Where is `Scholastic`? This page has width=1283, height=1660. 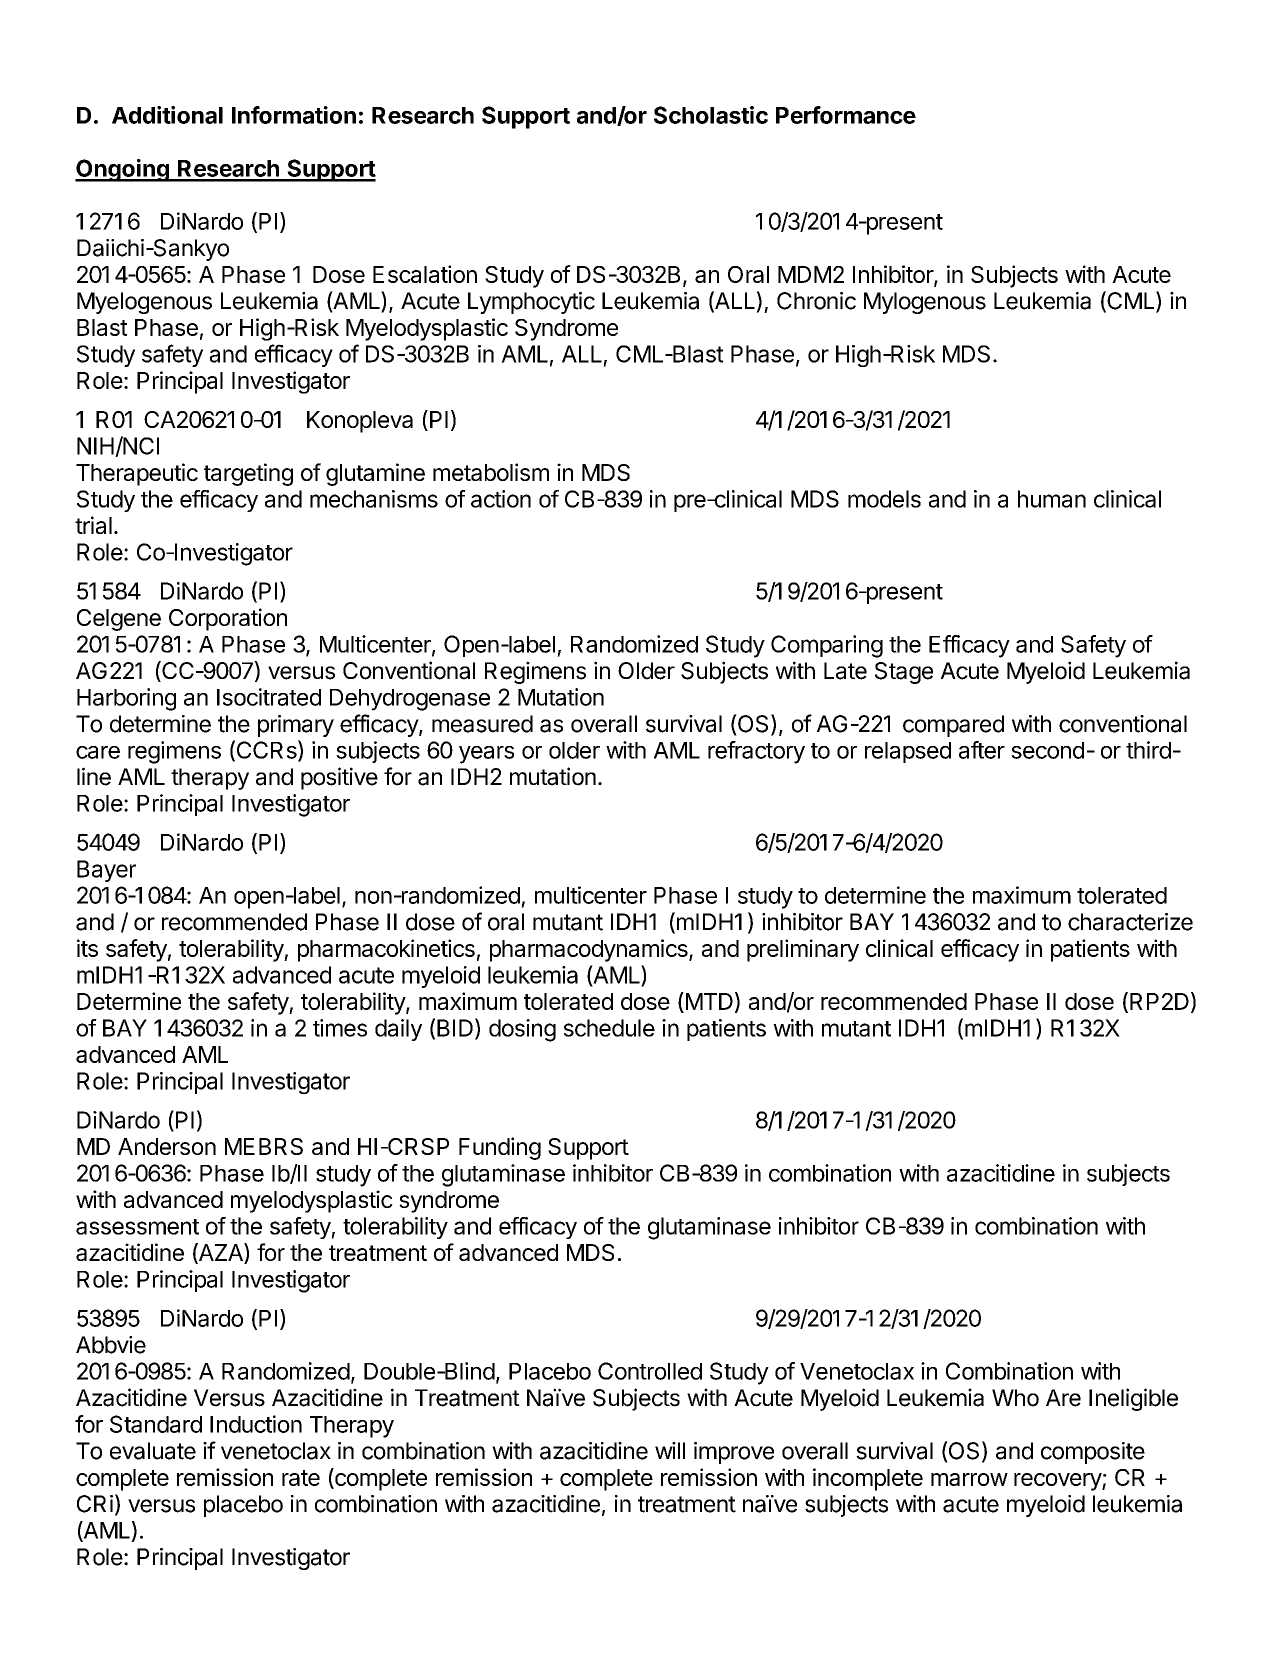 Scholastic is located at coordinates (711, 115).
